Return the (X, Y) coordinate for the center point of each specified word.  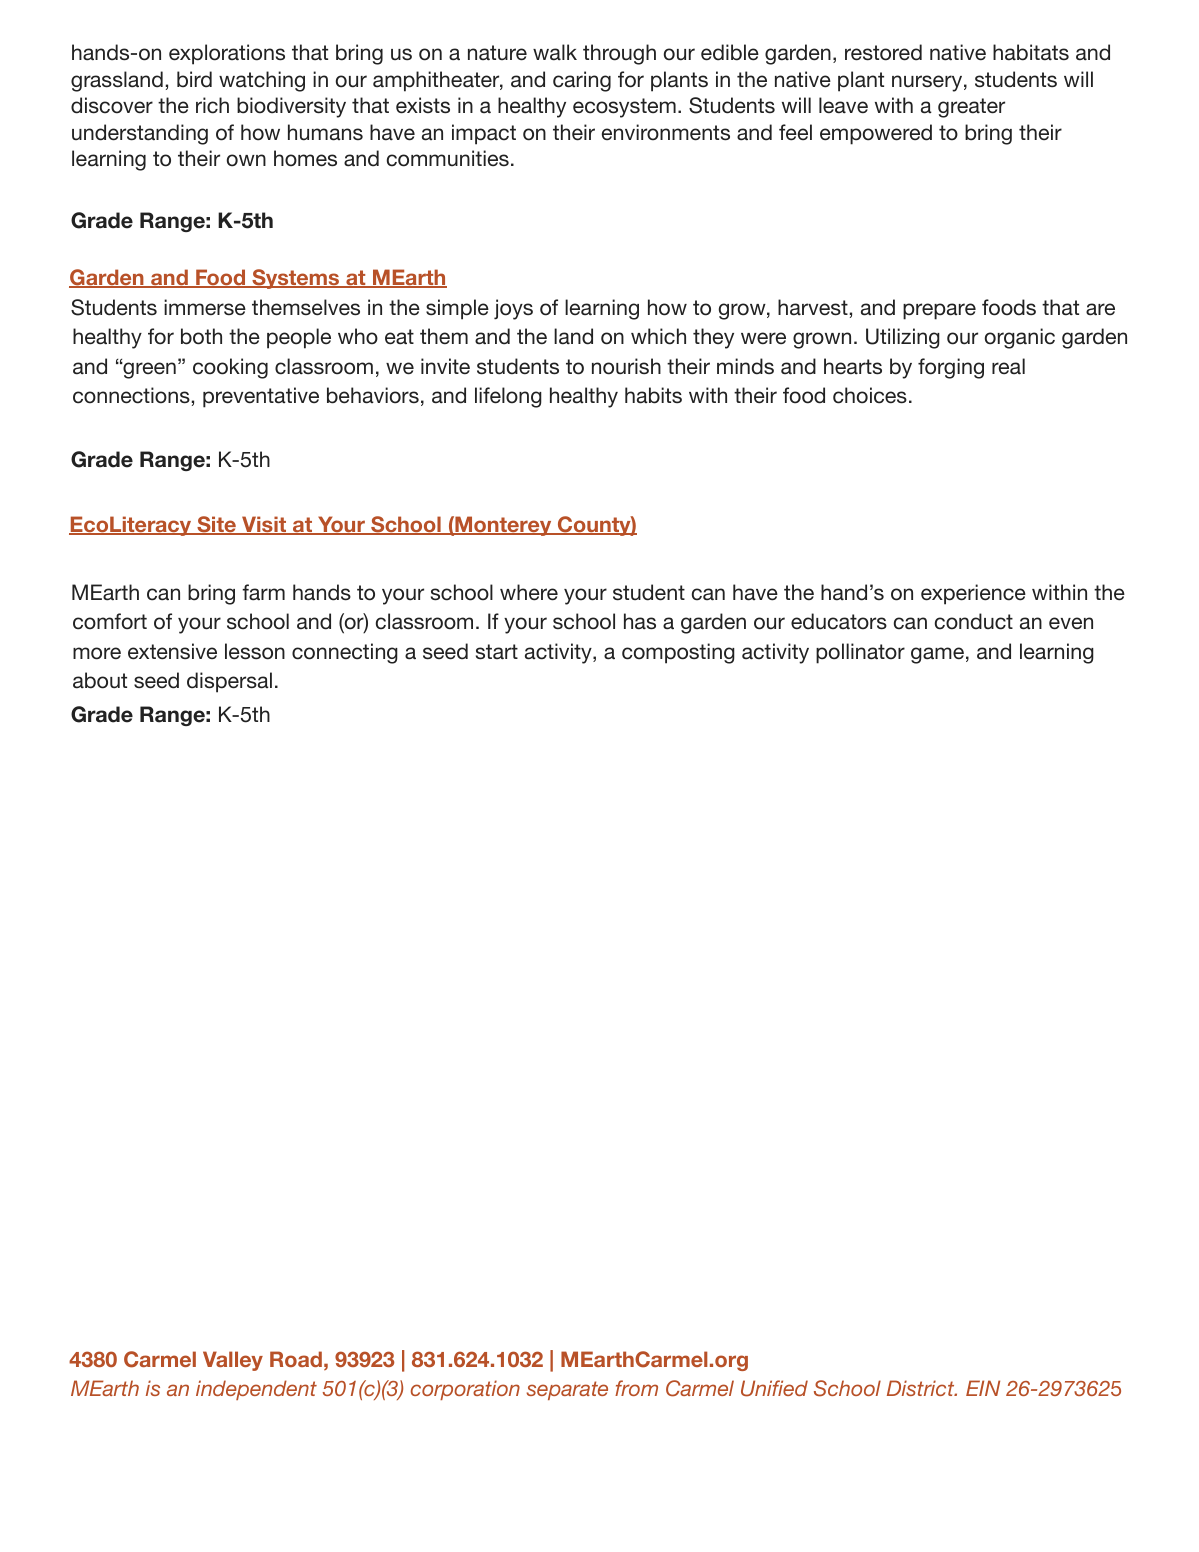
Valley (233, 1361)
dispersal (229, 682)
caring (582, 81)
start (497, 652)
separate (567, 1390)
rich (212, 105)
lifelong (508, 397)
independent (256, 1390)
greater (971, 108)
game (937, 655)
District (922, 1388)
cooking (230, 368)
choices (870, 395)
